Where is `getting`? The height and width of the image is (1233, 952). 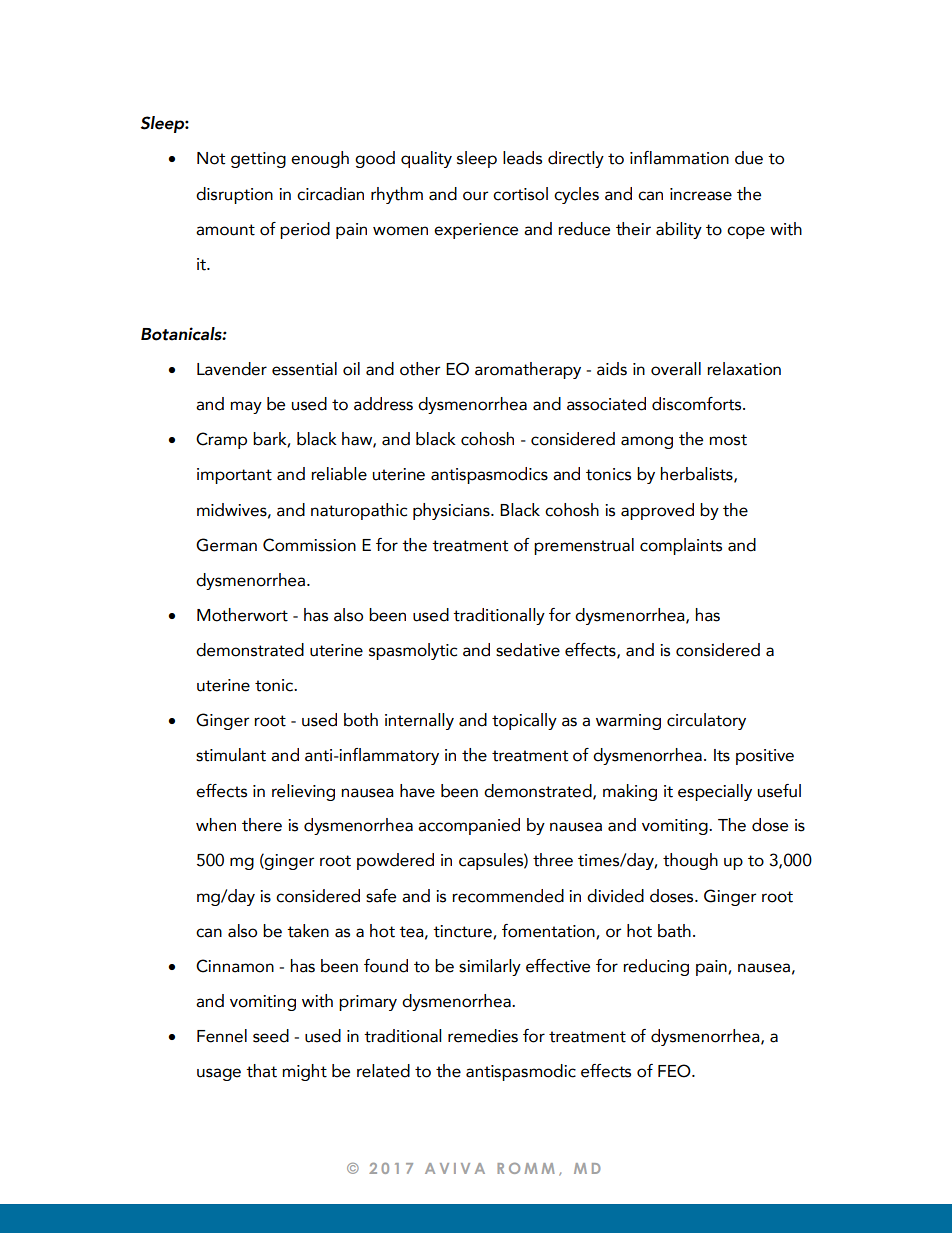 getting is located at coordinates (258, 160).
